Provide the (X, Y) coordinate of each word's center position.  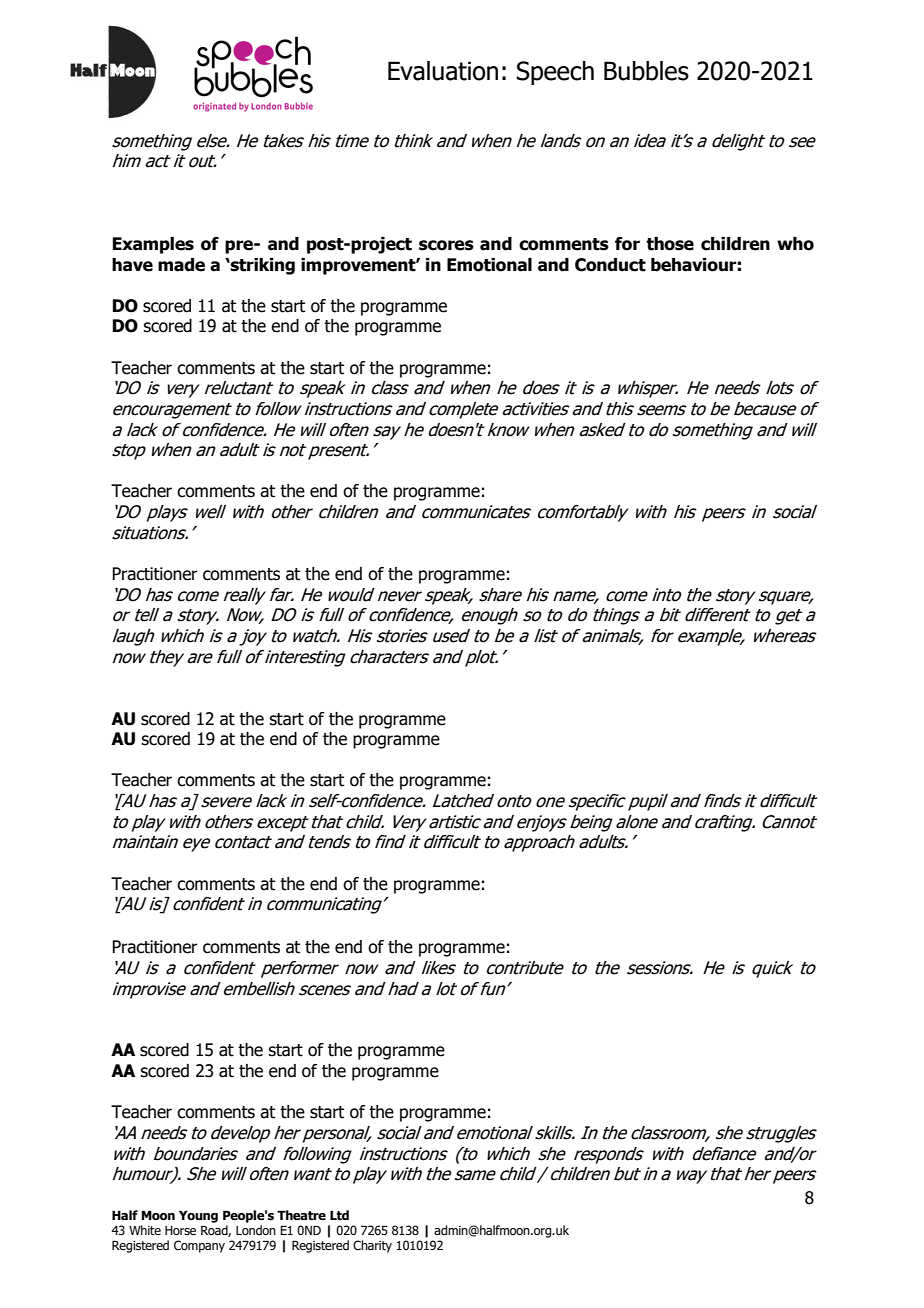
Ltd (339, 1215)
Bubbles (646, 71)
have (132, 265)
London (256, 1230)
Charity (372, 1246)
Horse (180, 1230)
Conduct (610, 265)
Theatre (301, 1215)
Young (198, 1216)
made (181, 265)
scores (446, 245)
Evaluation (443, 71)
